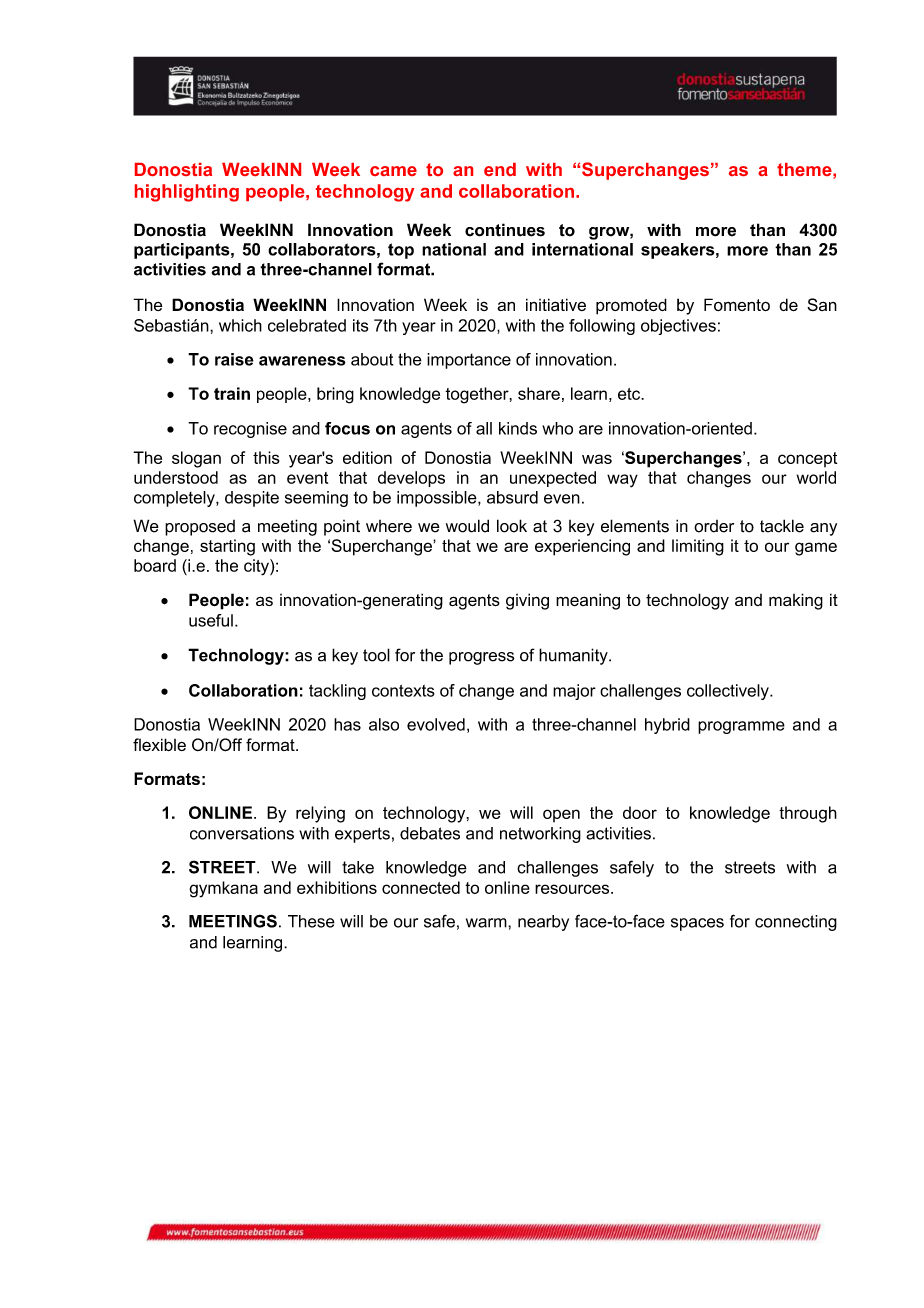 Image resolution: width=924 pixels, height=1308 pixels. What do you see at coordinates (822, 304) in the document?
I see `San` at bounding box center [822, 304].
